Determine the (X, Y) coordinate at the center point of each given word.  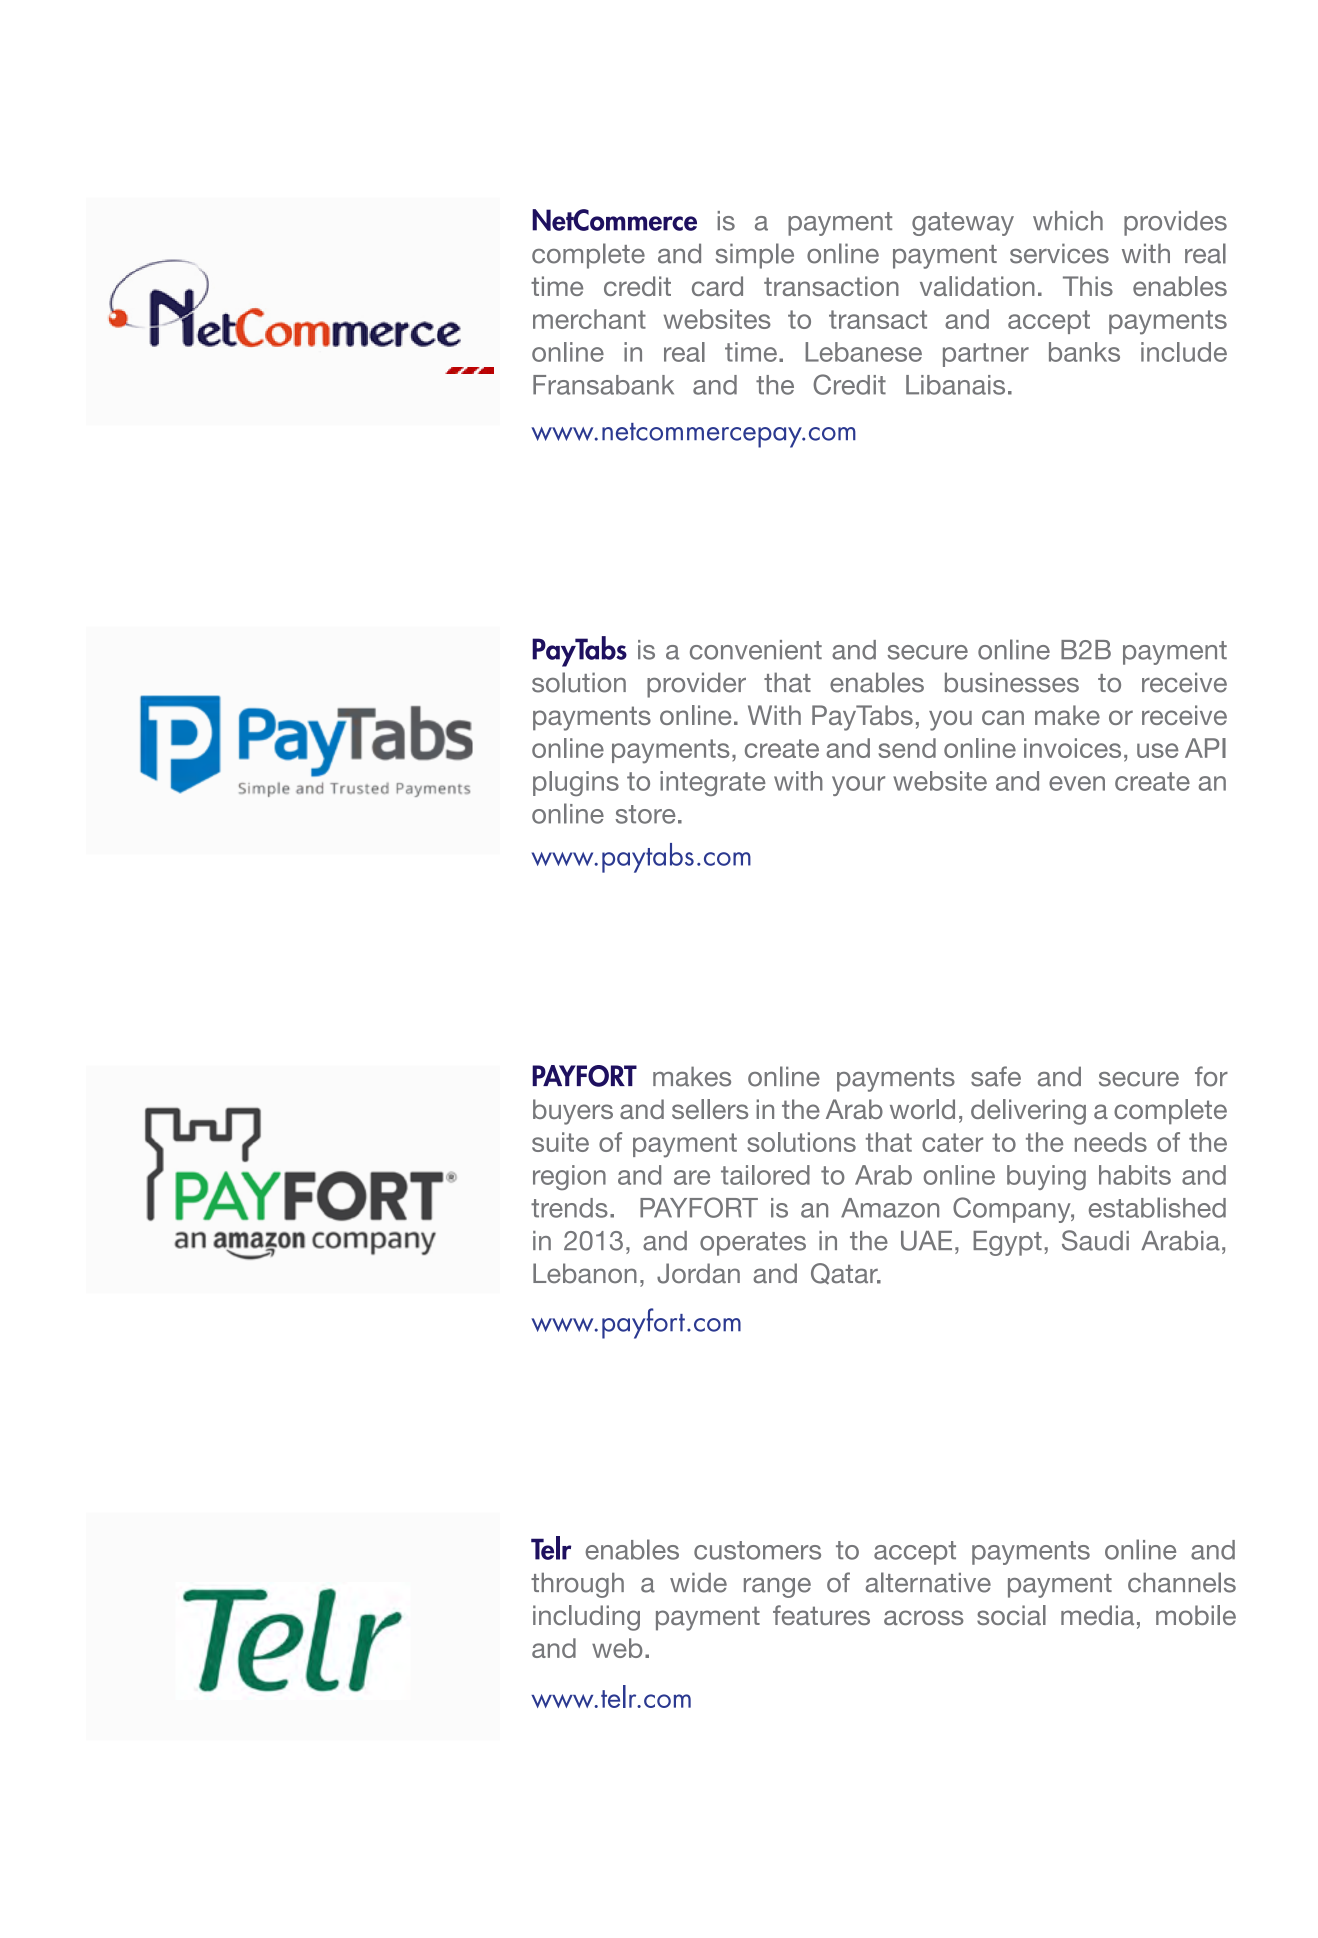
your (858, 786)
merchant (589, 319)
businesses (1012, 682)
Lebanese (863, 352)
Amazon (890, 1208)
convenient (756, 650)
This (1088, 286)
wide (698, 1583)
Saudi (1095, 1240)
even (1077, 783)
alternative (928, 1582)
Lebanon (585, 1273)
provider (696, 685)
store (646, 814)
